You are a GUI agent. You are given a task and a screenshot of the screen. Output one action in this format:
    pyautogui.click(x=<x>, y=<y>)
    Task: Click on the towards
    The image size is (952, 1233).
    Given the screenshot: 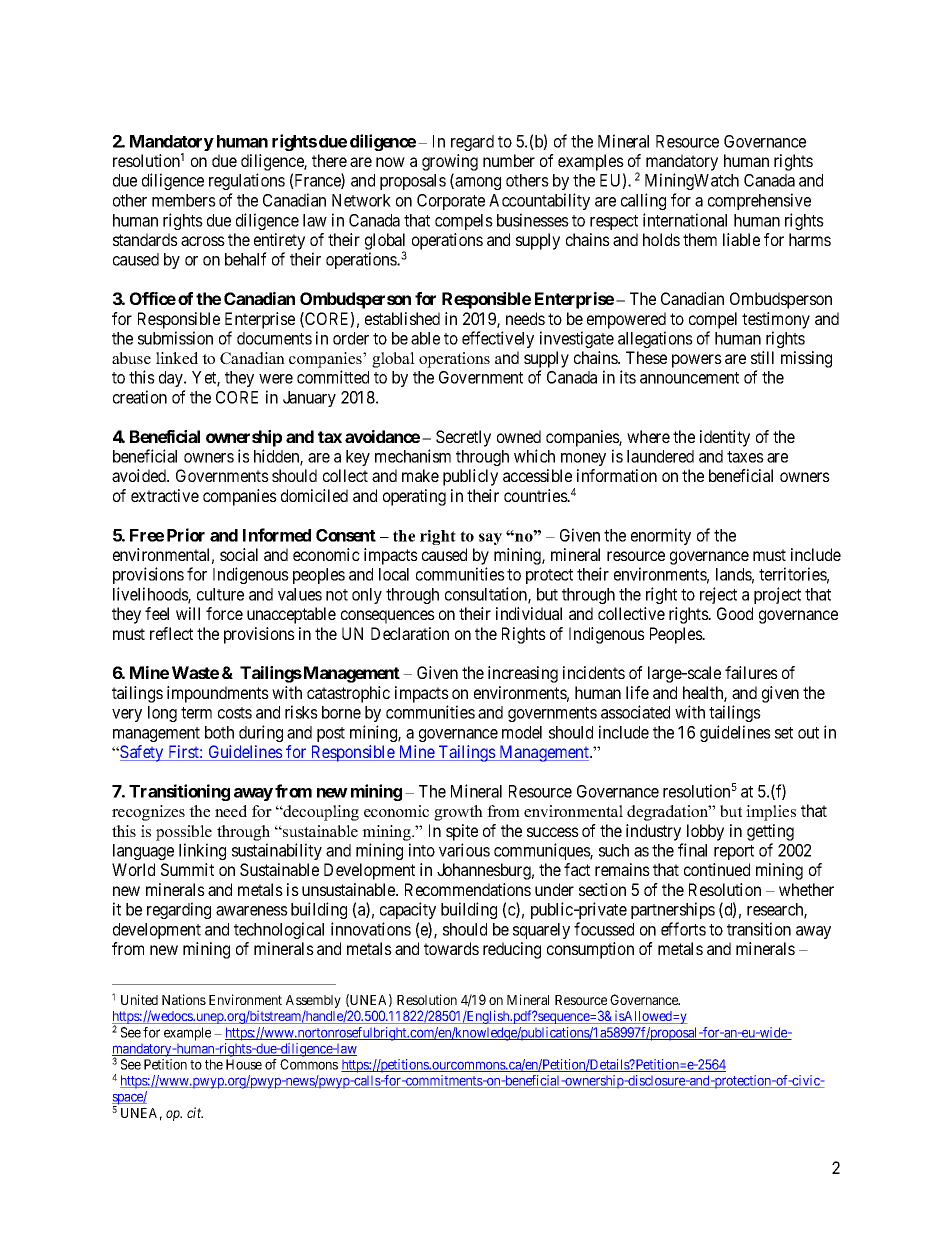 What is the action you would take?
    pyautogui.click(x=451, y=948)
